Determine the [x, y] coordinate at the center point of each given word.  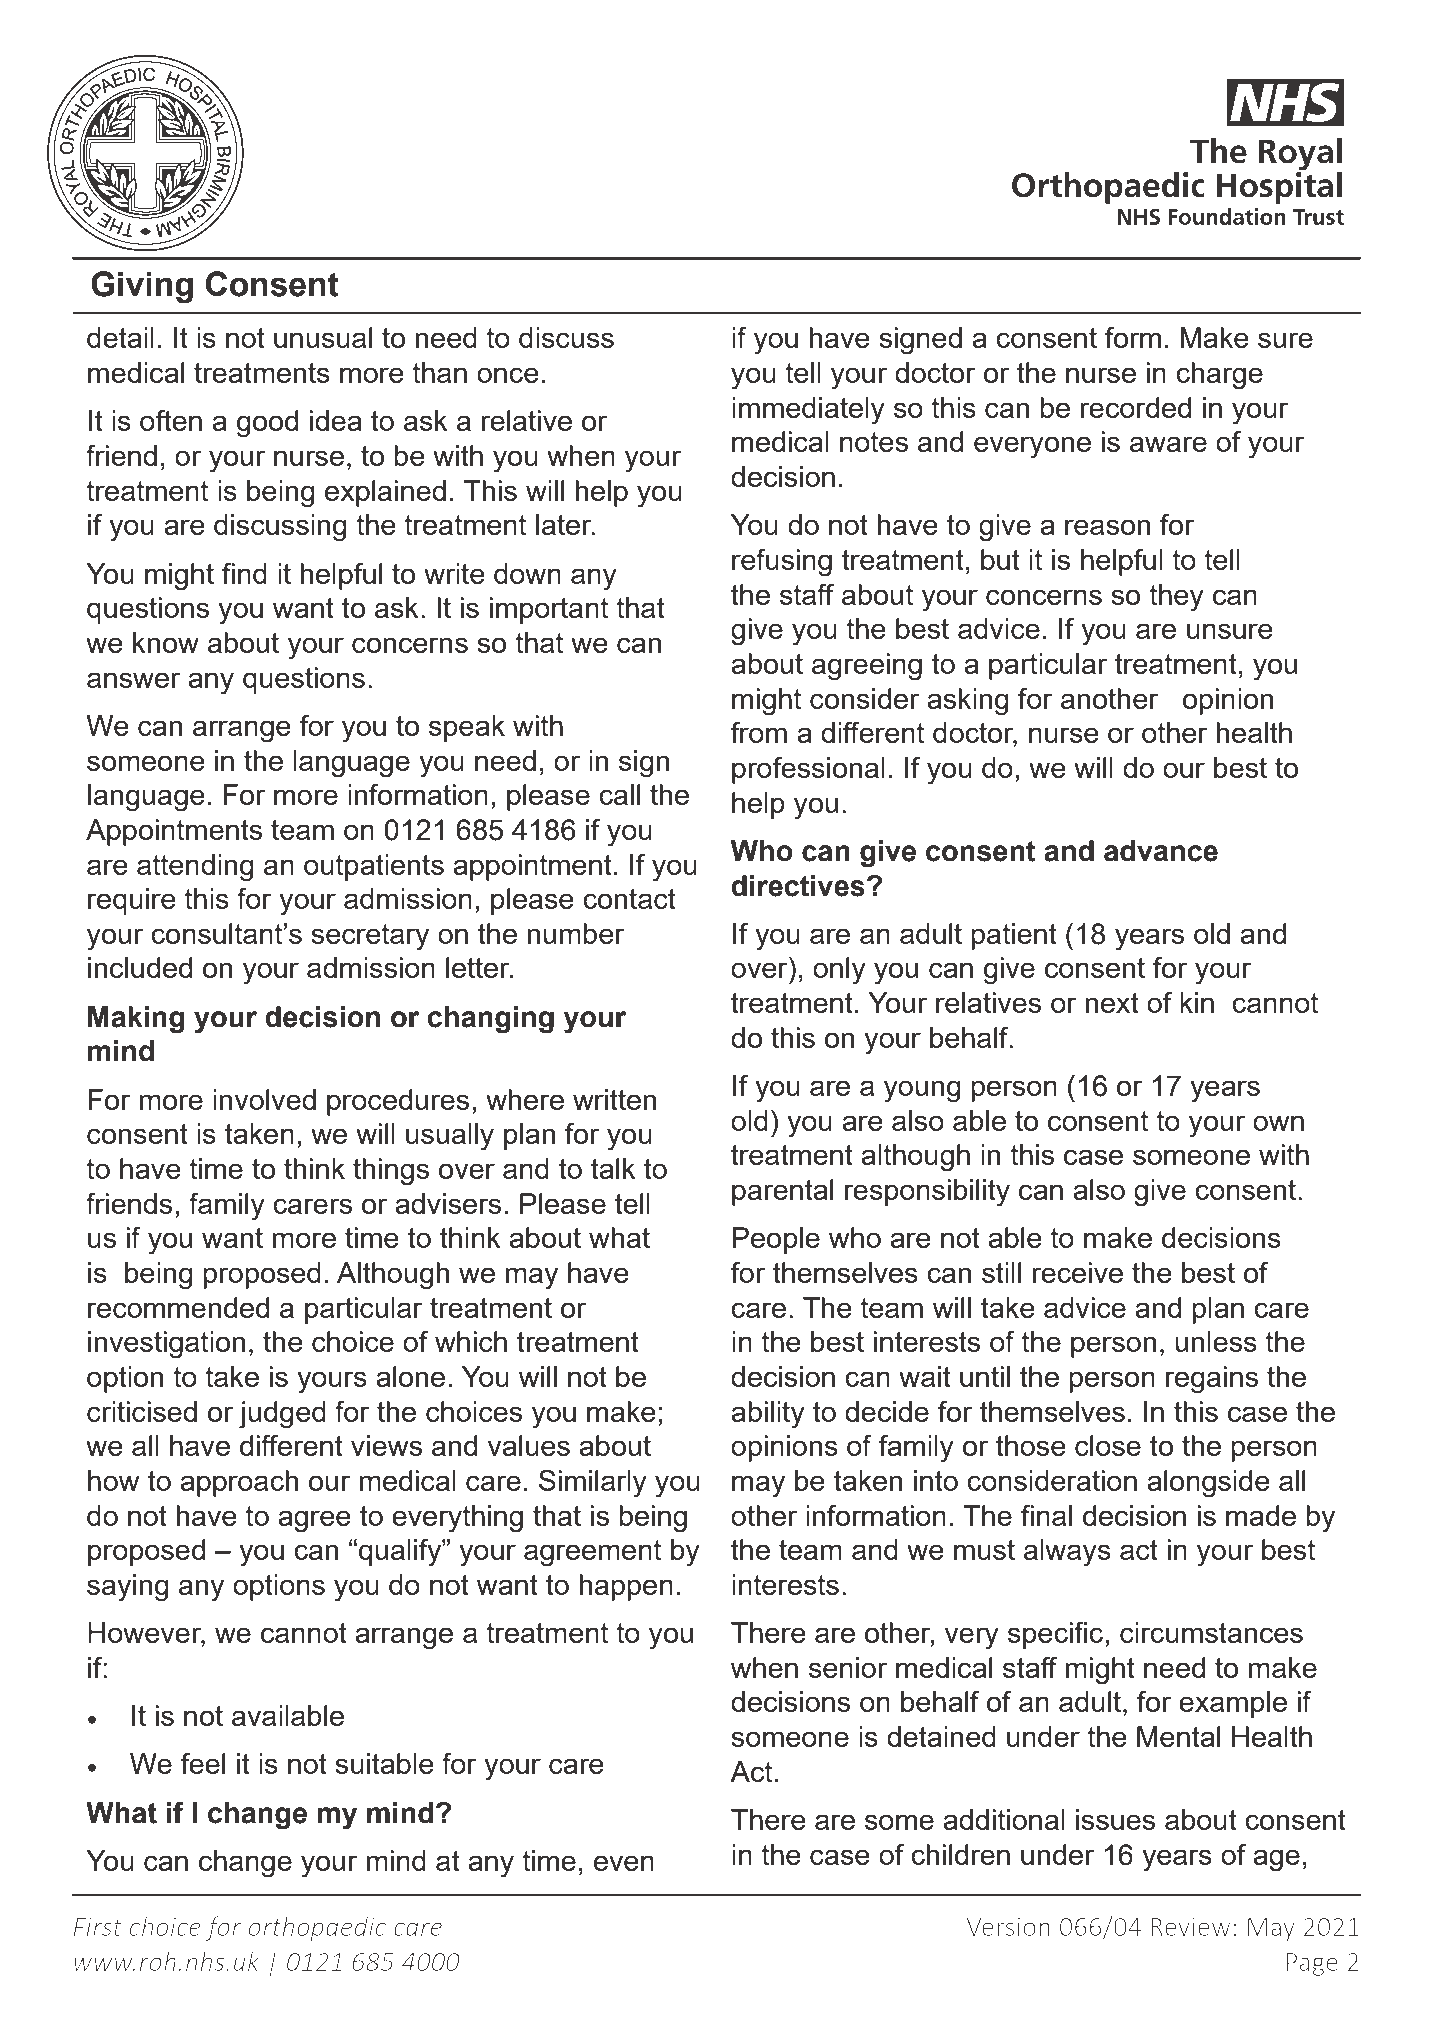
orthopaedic [317, 1928]
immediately [808, 411]
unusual [323, 337]
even [624, 1863]
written [614, 1099]
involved [264, 1099]
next [1112, 1003]
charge [1219, 376]
